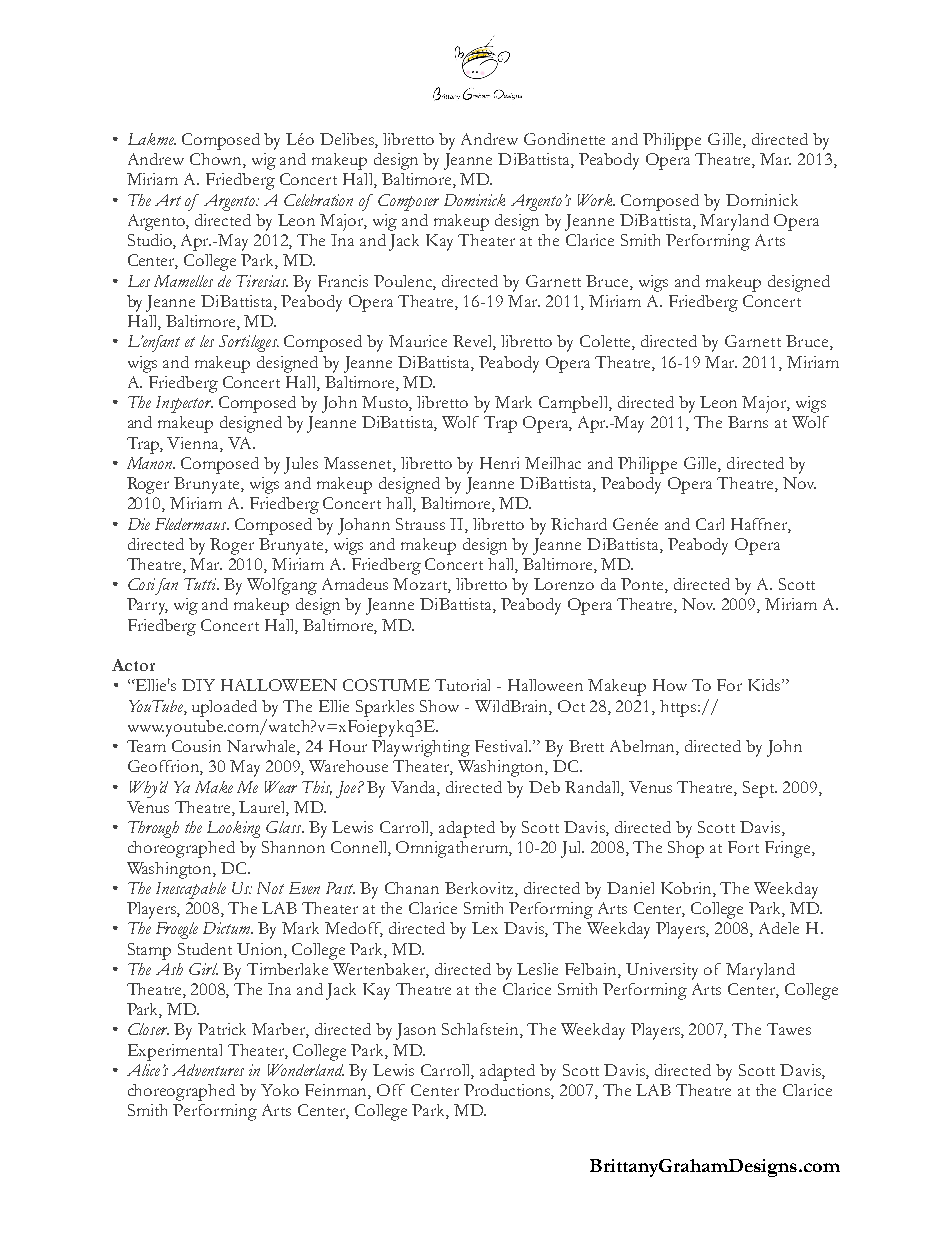  I want to click on Chown, so click(217, 160).
